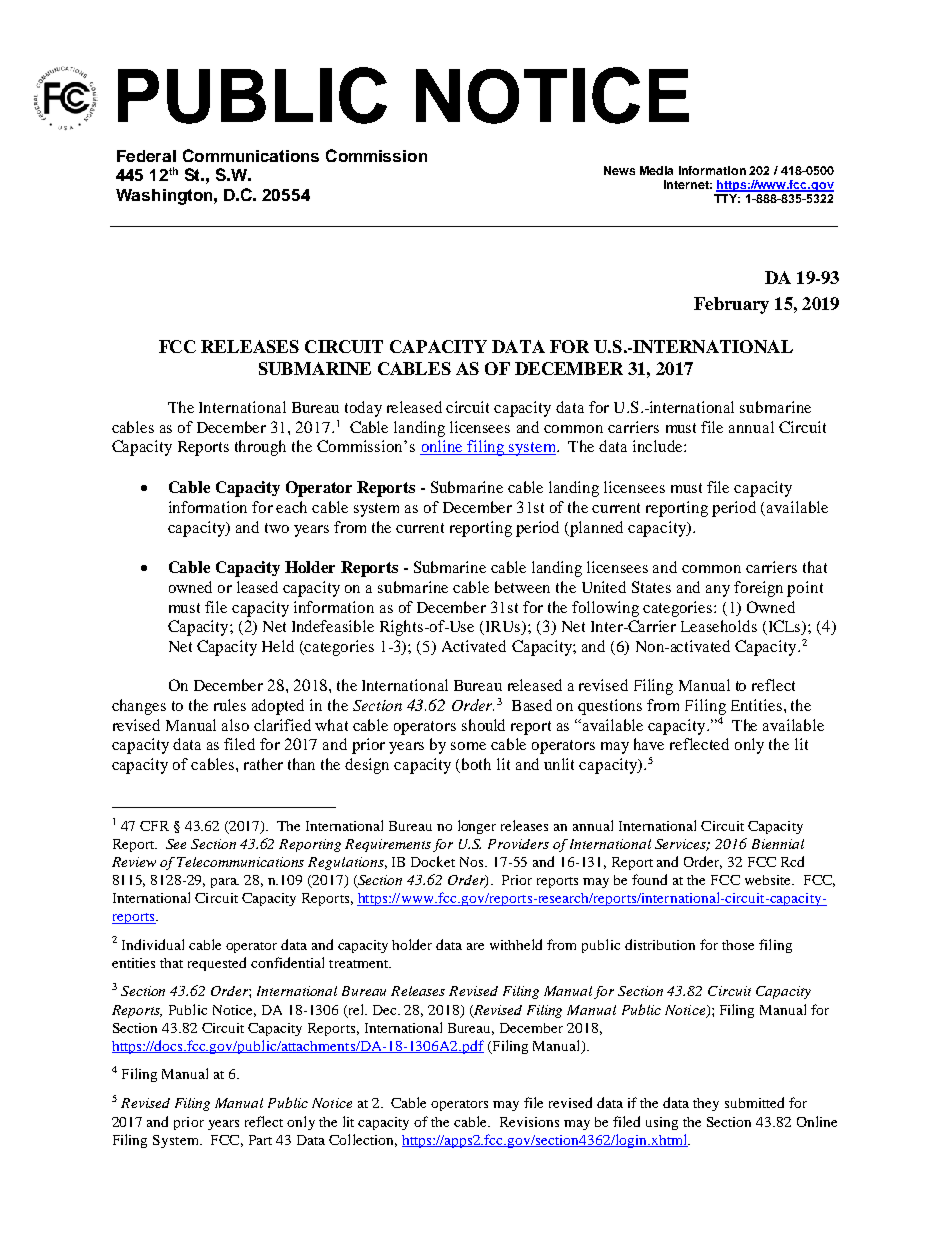 The width and height of the screenshot is (952, 1233). Describe the element at coordinates (619, 170) in the screenshot. I see `News` at that location.
